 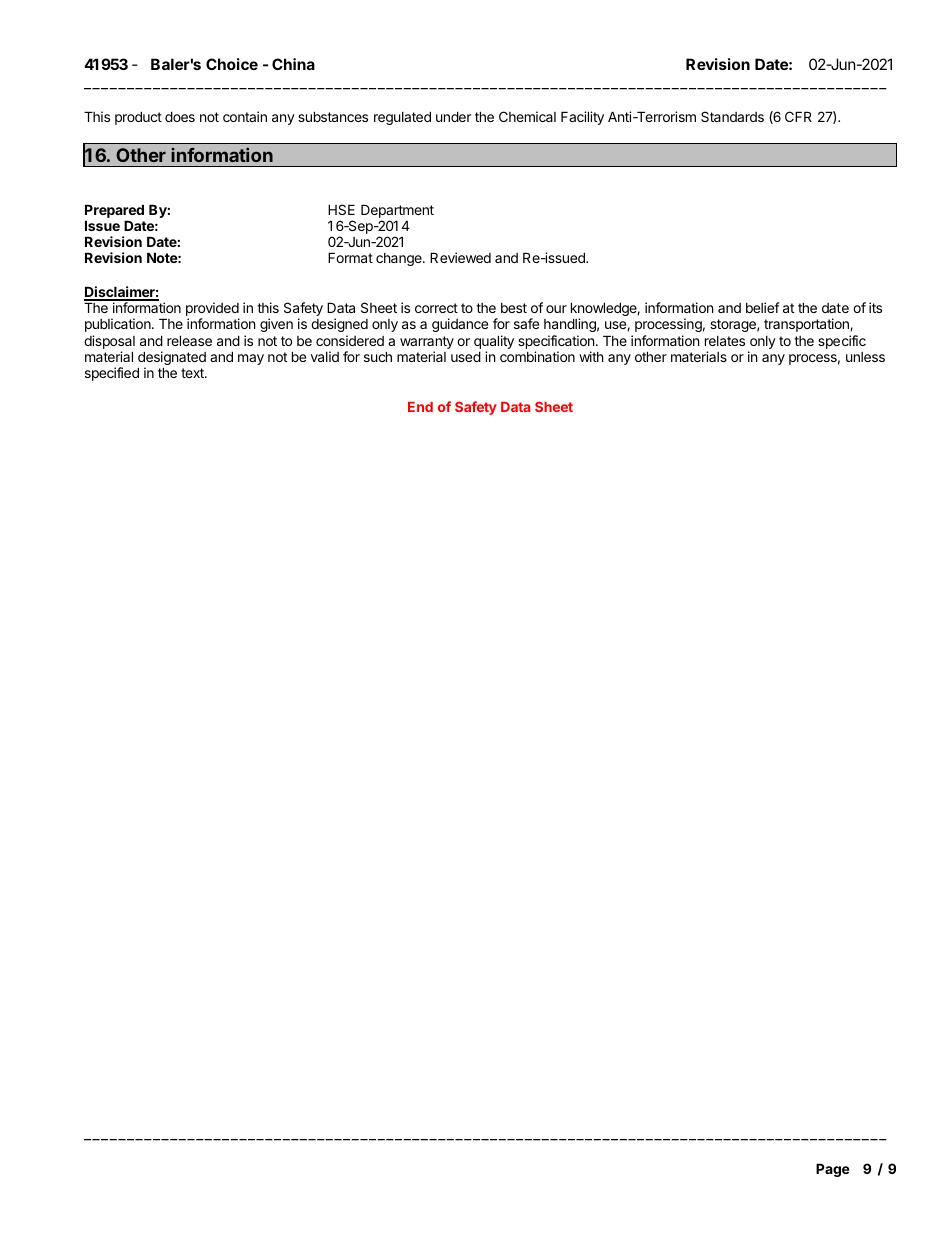 I want to click on CFR, so click(x=798, y=116).
